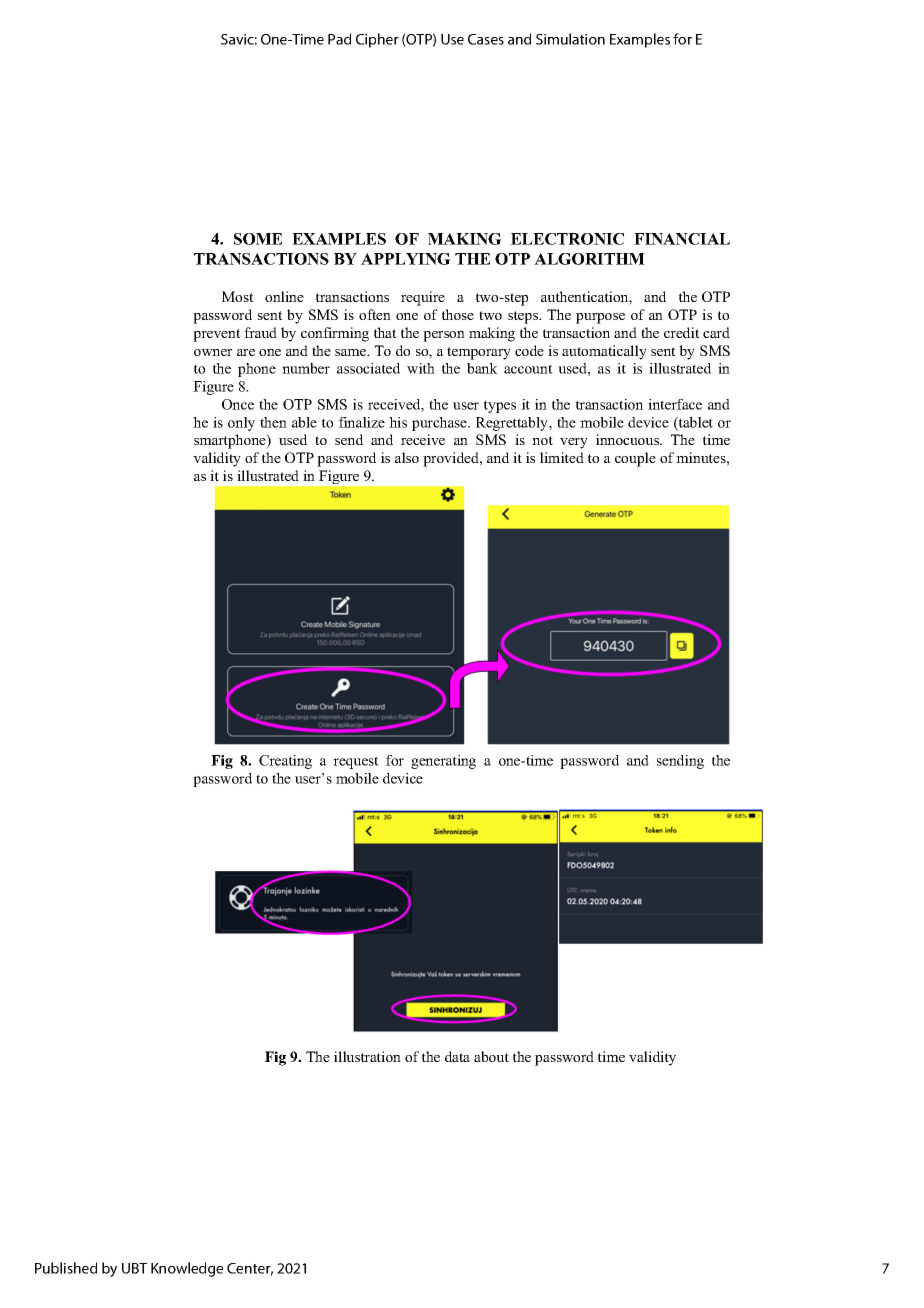  I want to click on Creating, so click(285, 762).
